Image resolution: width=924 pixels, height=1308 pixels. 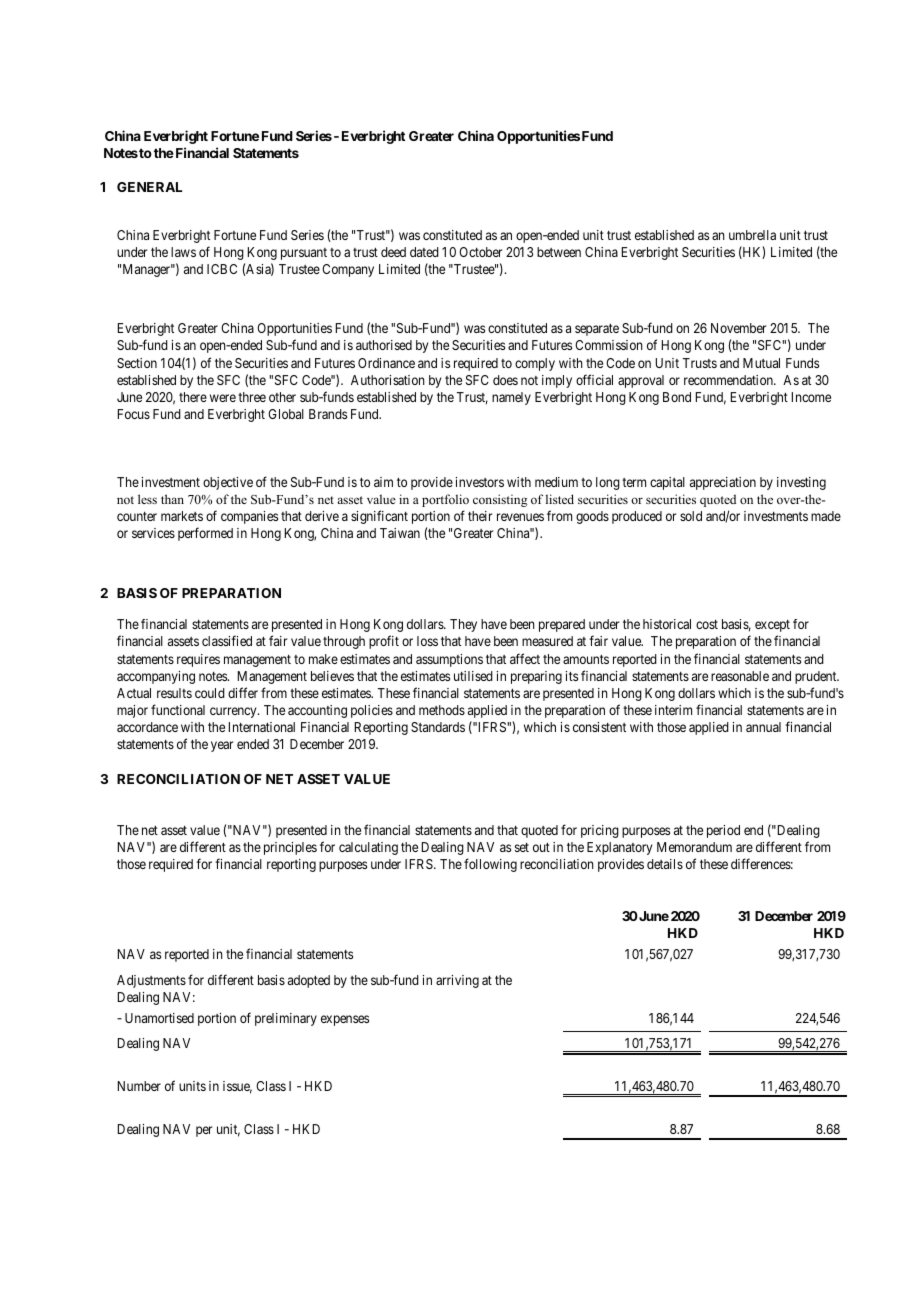 I want to click on does, so click(x=505, y=380).
